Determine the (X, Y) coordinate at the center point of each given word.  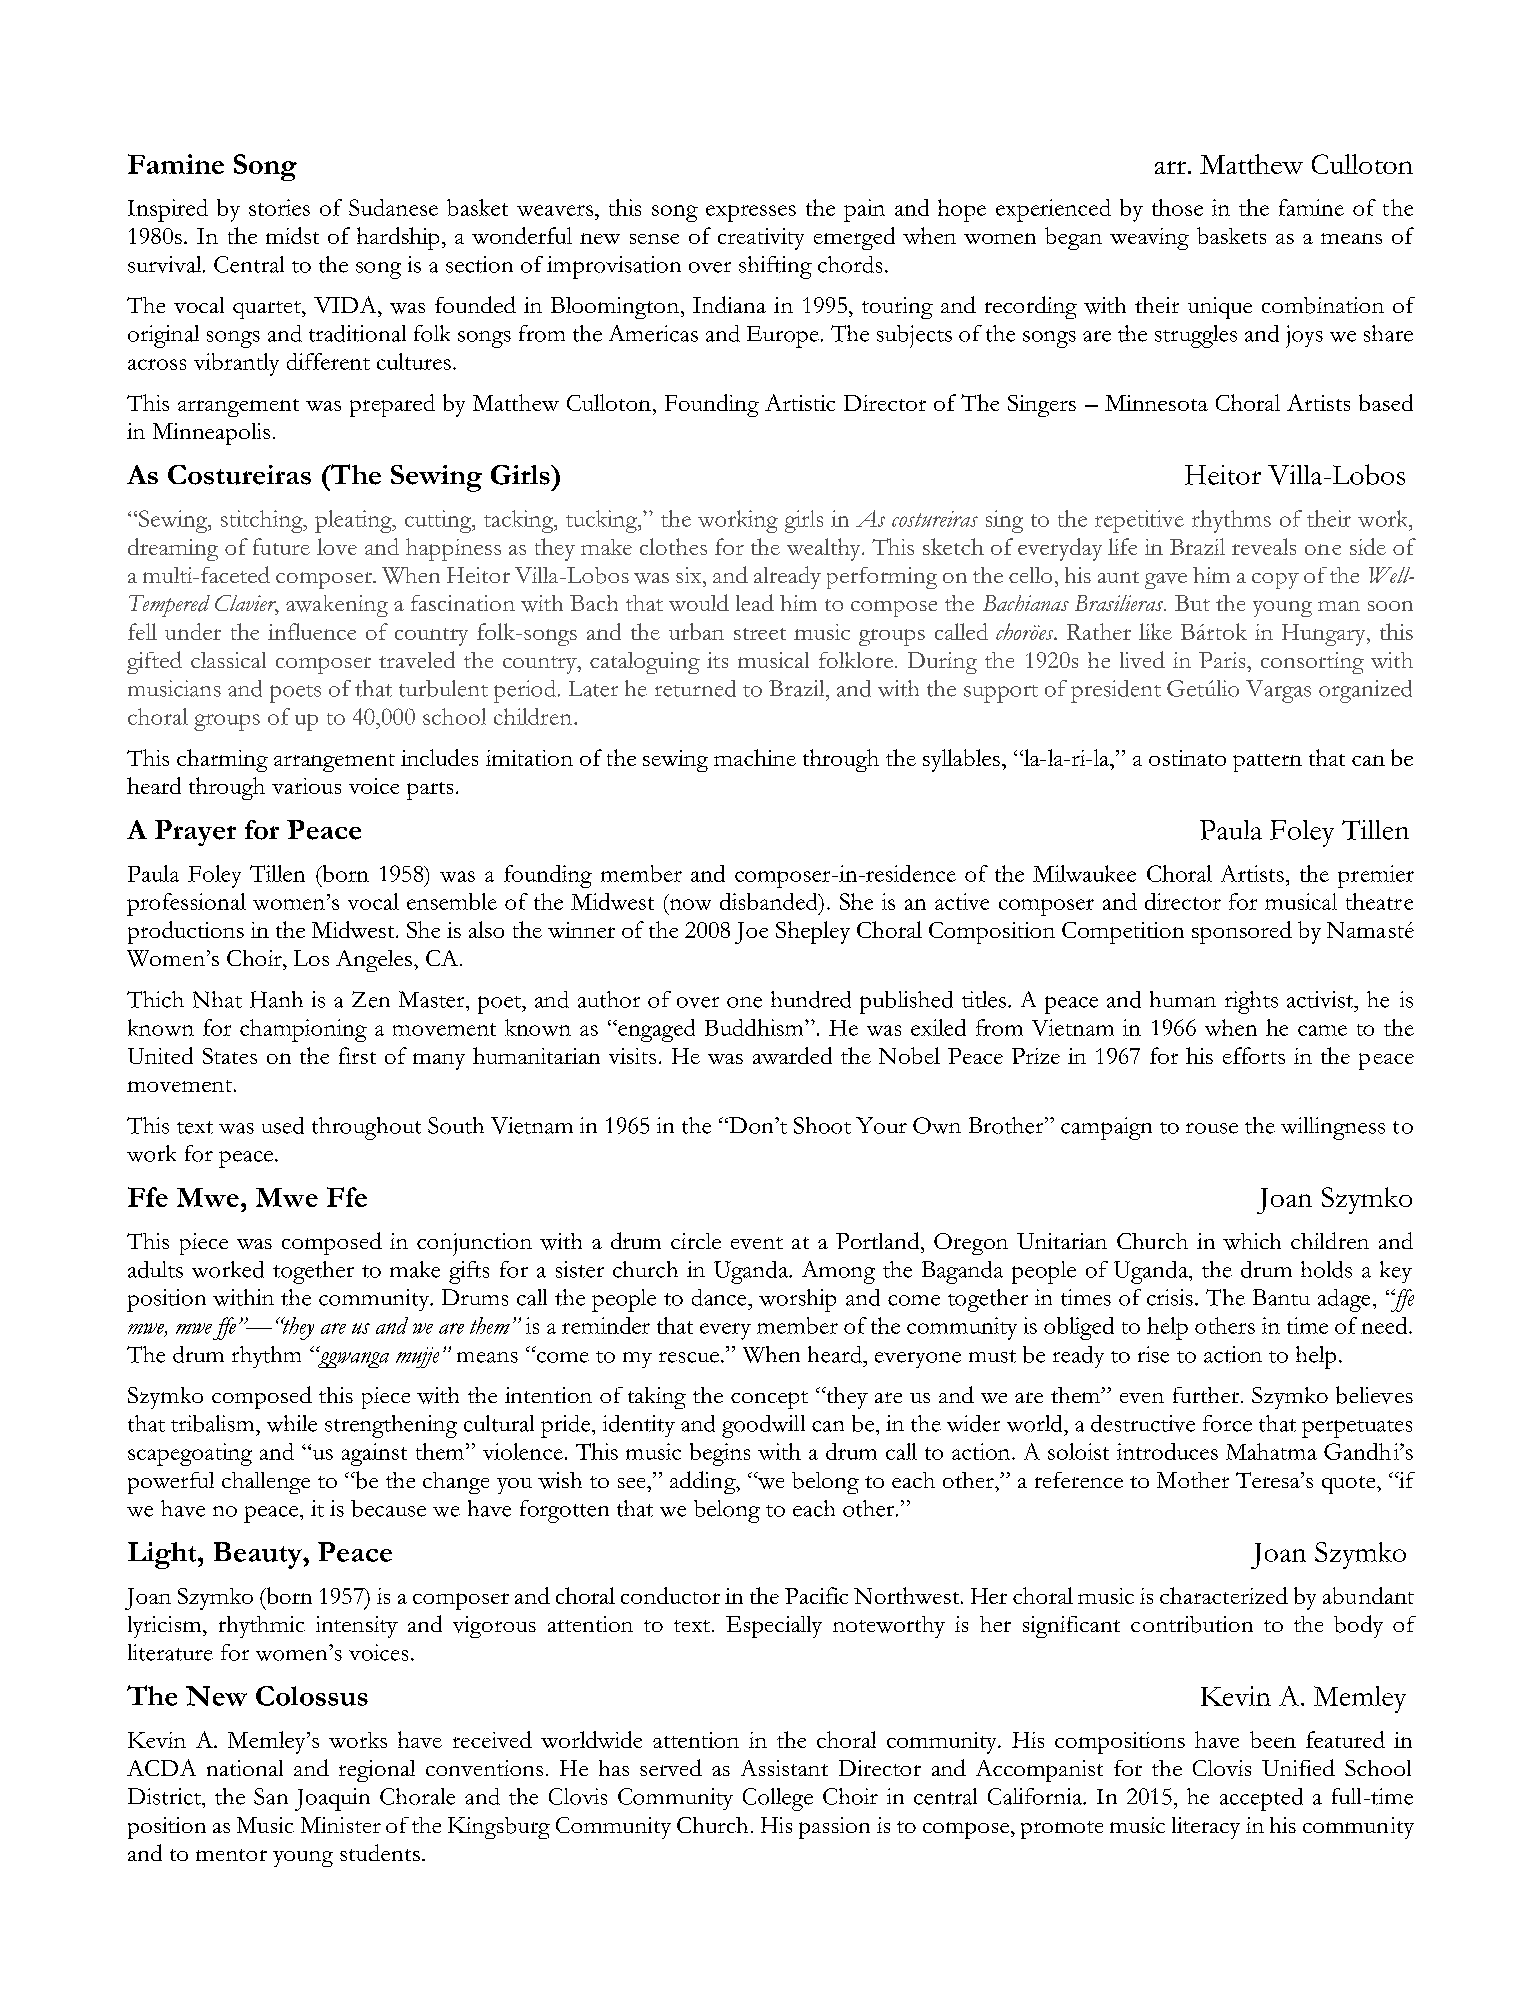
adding (704, 1482)
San (271, 1796)
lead (755, 602)
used (283, 1125)
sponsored (1242, 932)
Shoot (822, 1125)
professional (186, 904)
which (1252, 1241)
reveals (1264, 546)
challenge (266, 1483)
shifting (775, 267)
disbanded (770, 901)
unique (1220, 308)
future (281, 546)
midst (292, 235)
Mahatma (1271, 1451)
